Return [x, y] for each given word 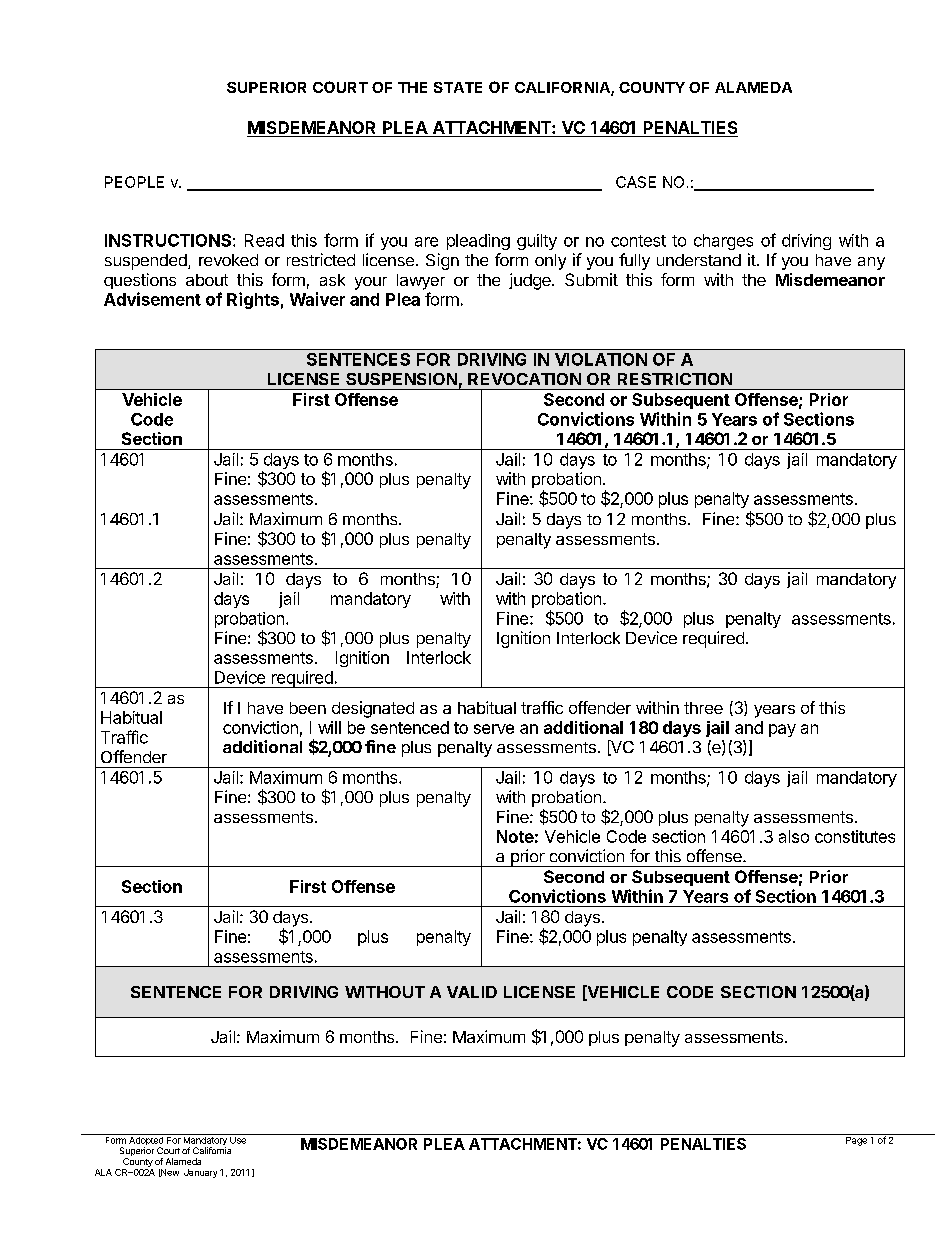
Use [238, 1139]
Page [856, 1140]
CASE [636, 182]
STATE [458, 87]
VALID [472, 992]
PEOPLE [134, 182]
